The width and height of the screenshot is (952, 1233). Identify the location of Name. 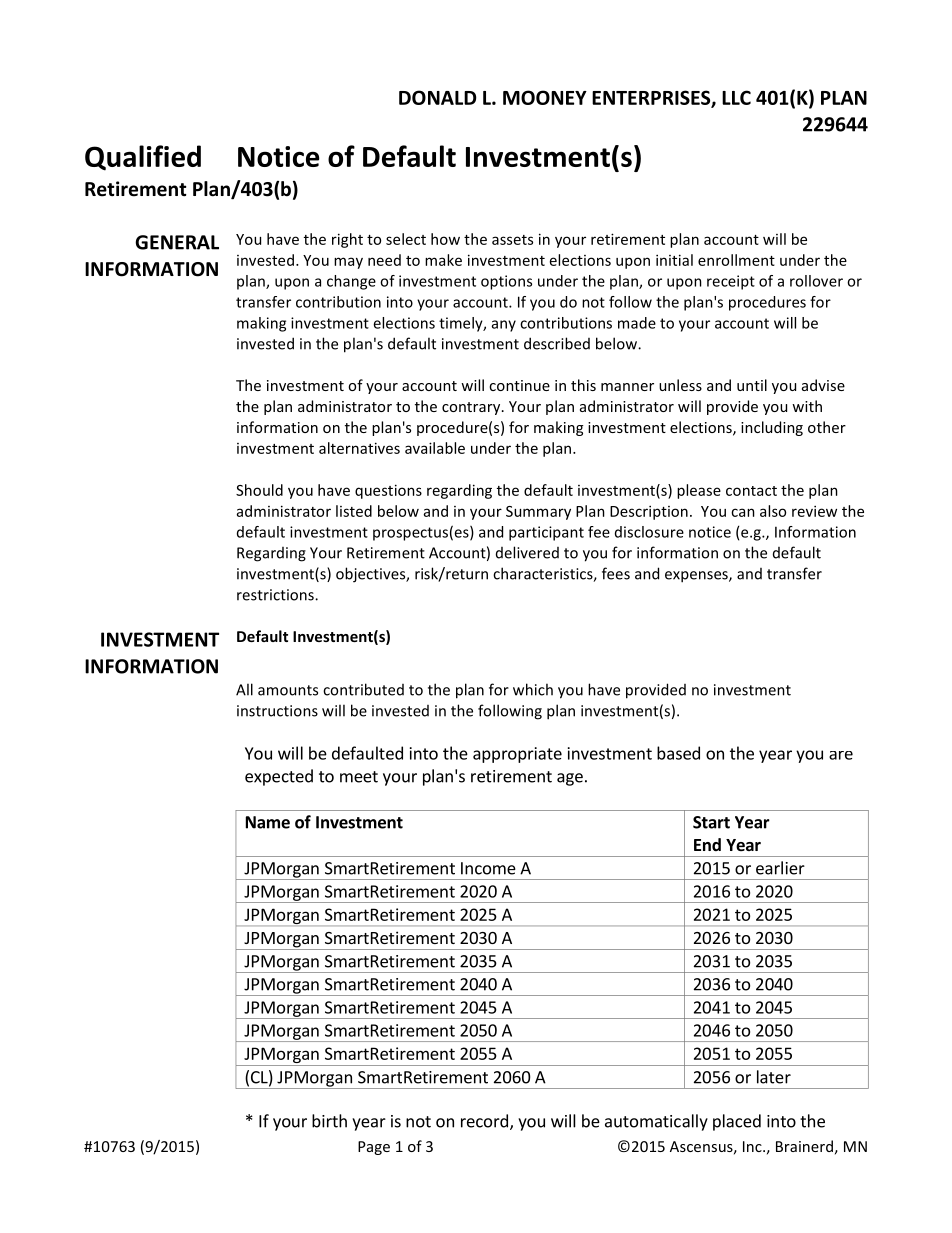
(268, 822).
